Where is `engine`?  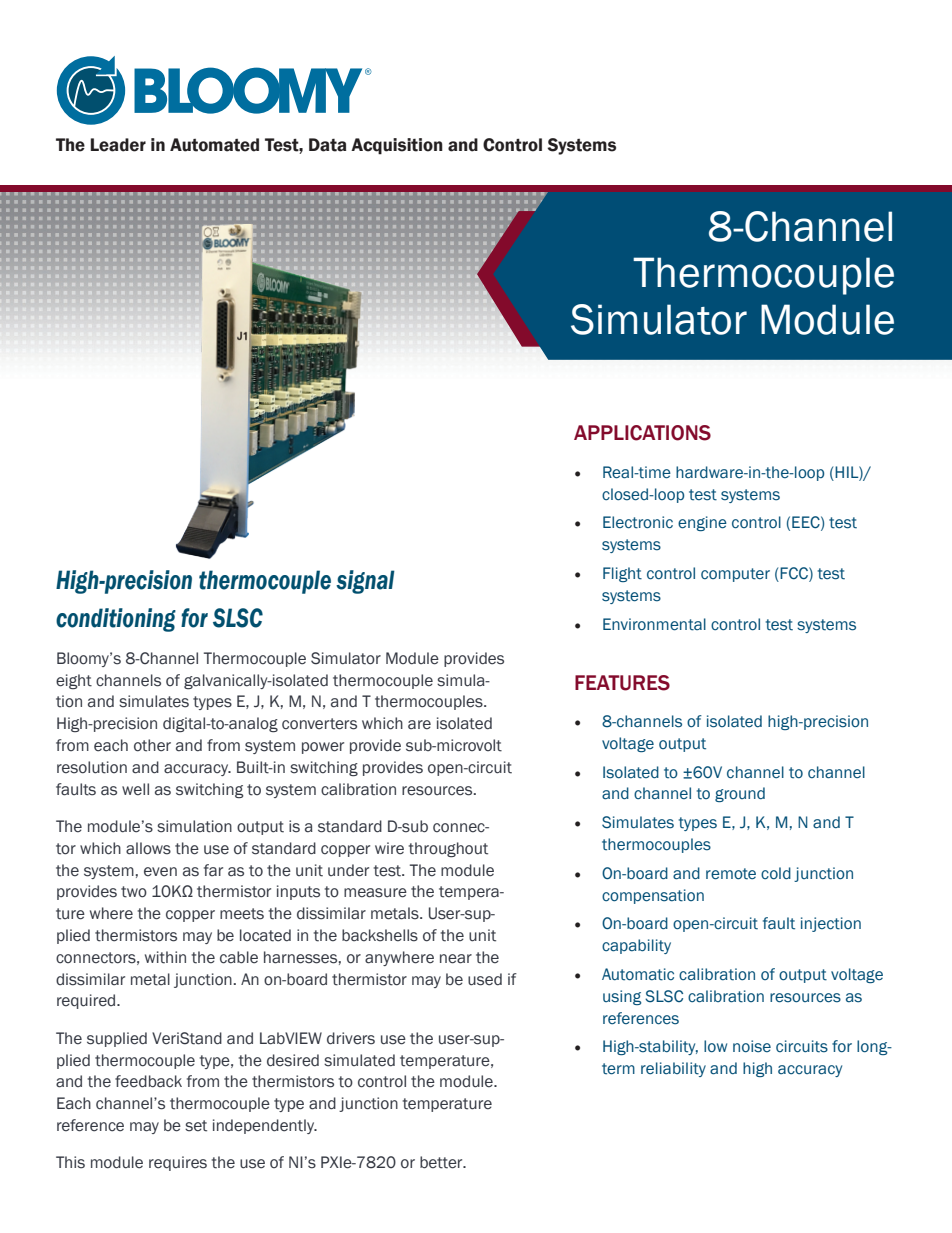
engine is located at coordinates (702, 523).
